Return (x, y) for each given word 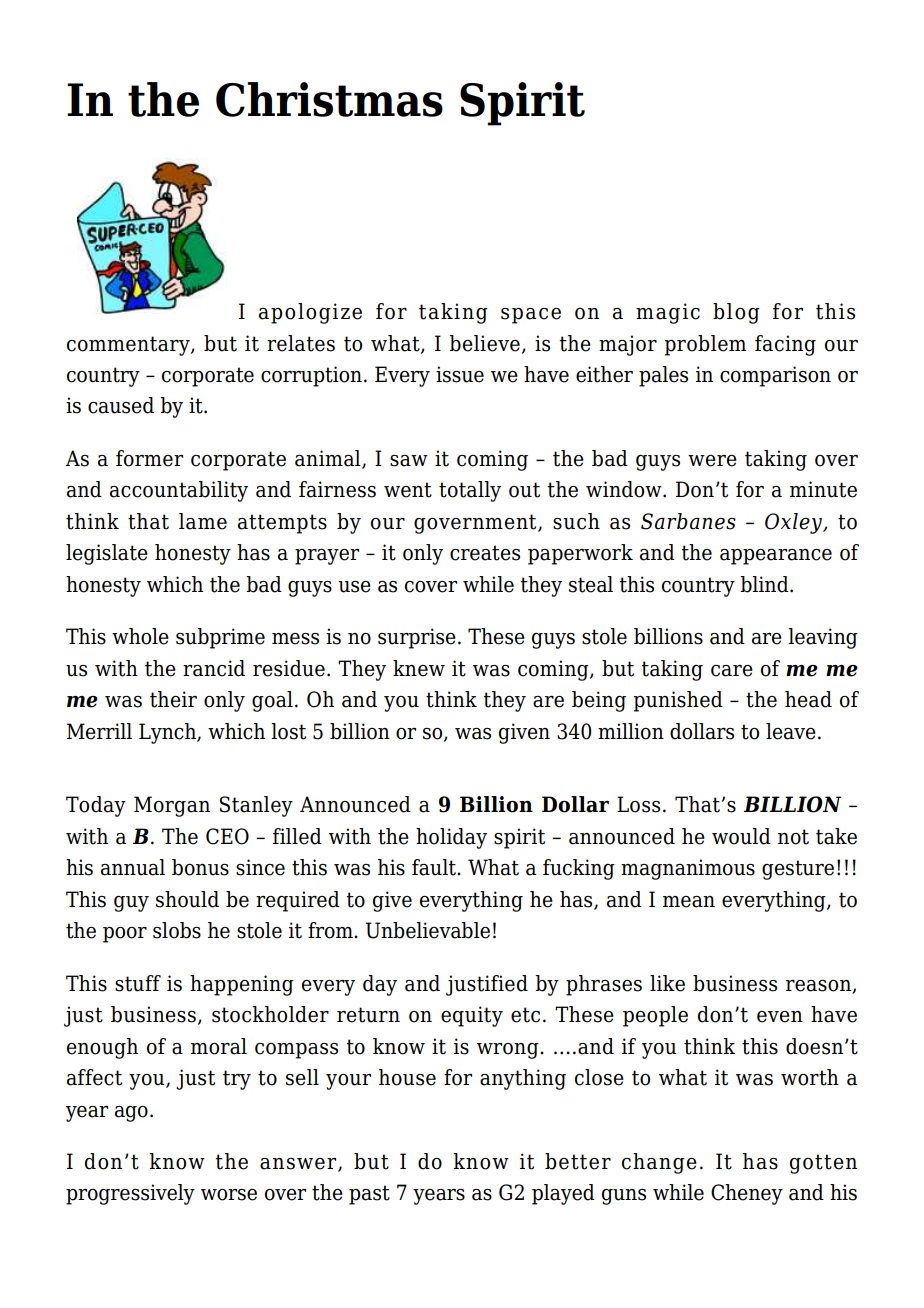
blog (736, 313)
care (732, 671)
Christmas (329, 99)
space (531, 316)
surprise (417, 638)
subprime (220, 638)
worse (229, 1195)
